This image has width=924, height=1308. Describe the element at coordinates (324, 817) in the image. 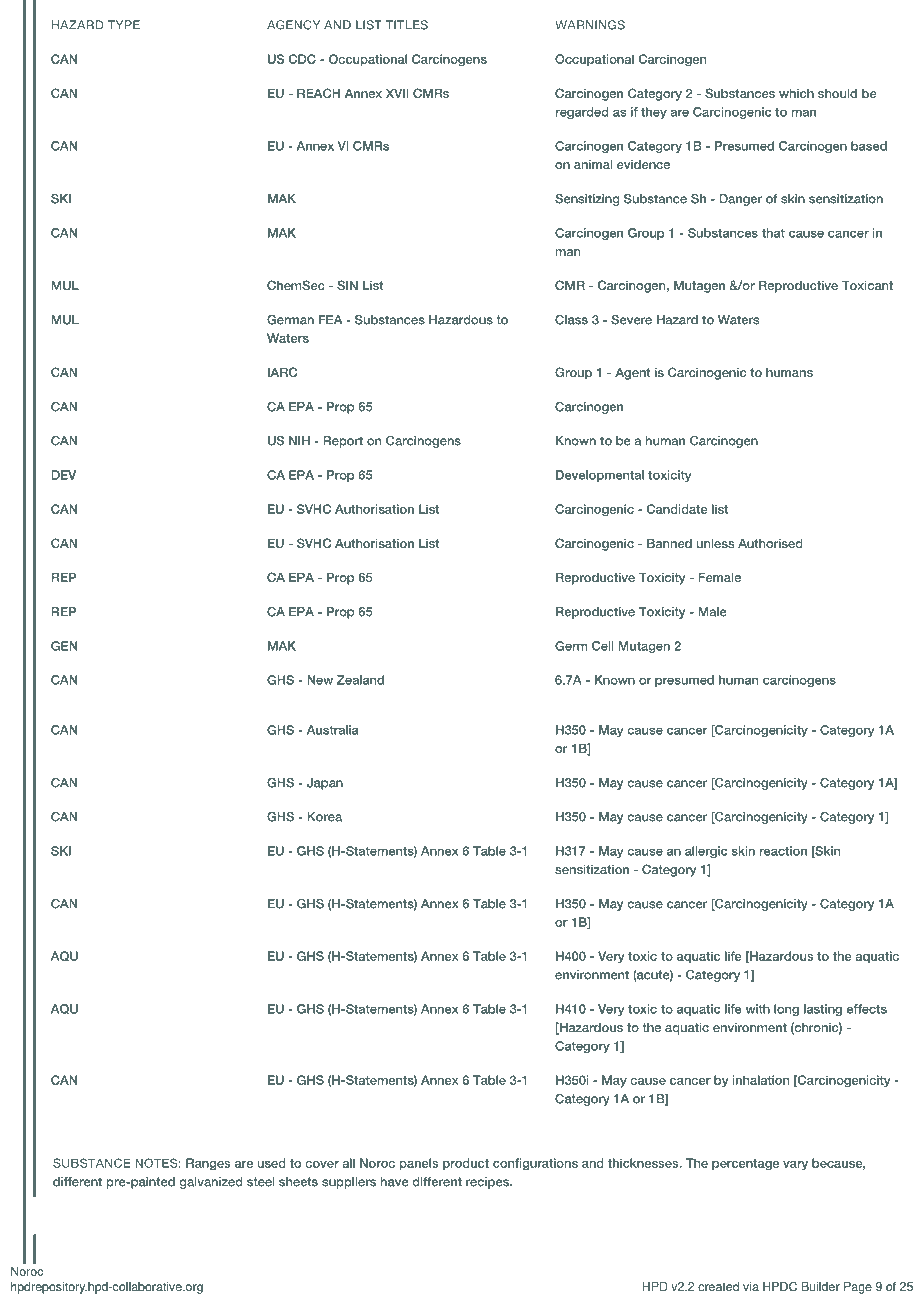

I see `Korea` at that location.
